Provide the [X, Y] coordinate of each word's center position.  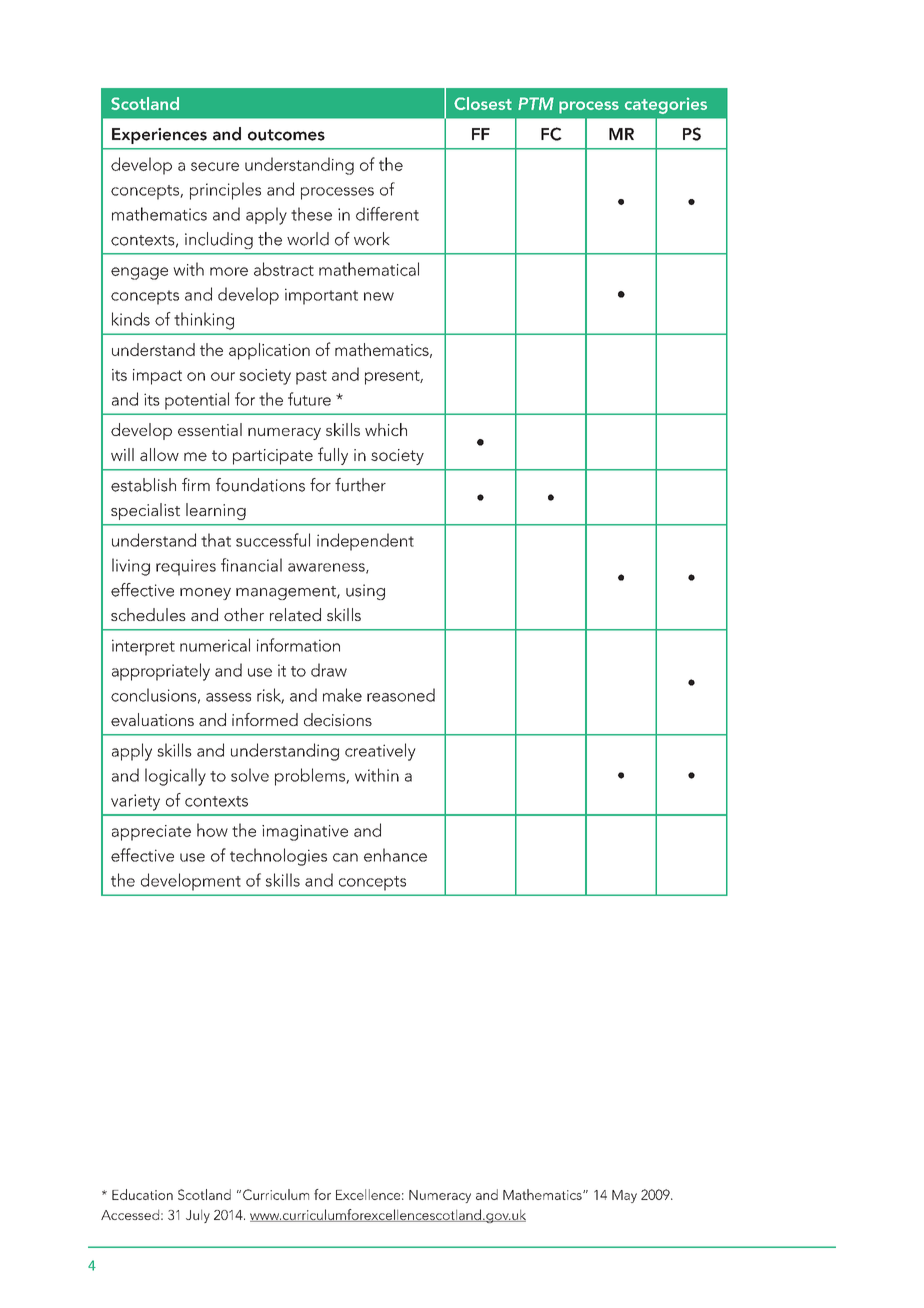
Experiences [159, 136]
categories [666, 105]
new [379, 296]
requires [186, 567]
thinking [204, 321]
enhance [395, 855]
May [624, 1196]
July [198, 1216]
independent [365, 542]
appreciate [151, 833]
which [386, 429]
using [365, 592]
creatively [380, 752]
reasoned [401, 695]
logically [175, 777]
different [387, 214]
